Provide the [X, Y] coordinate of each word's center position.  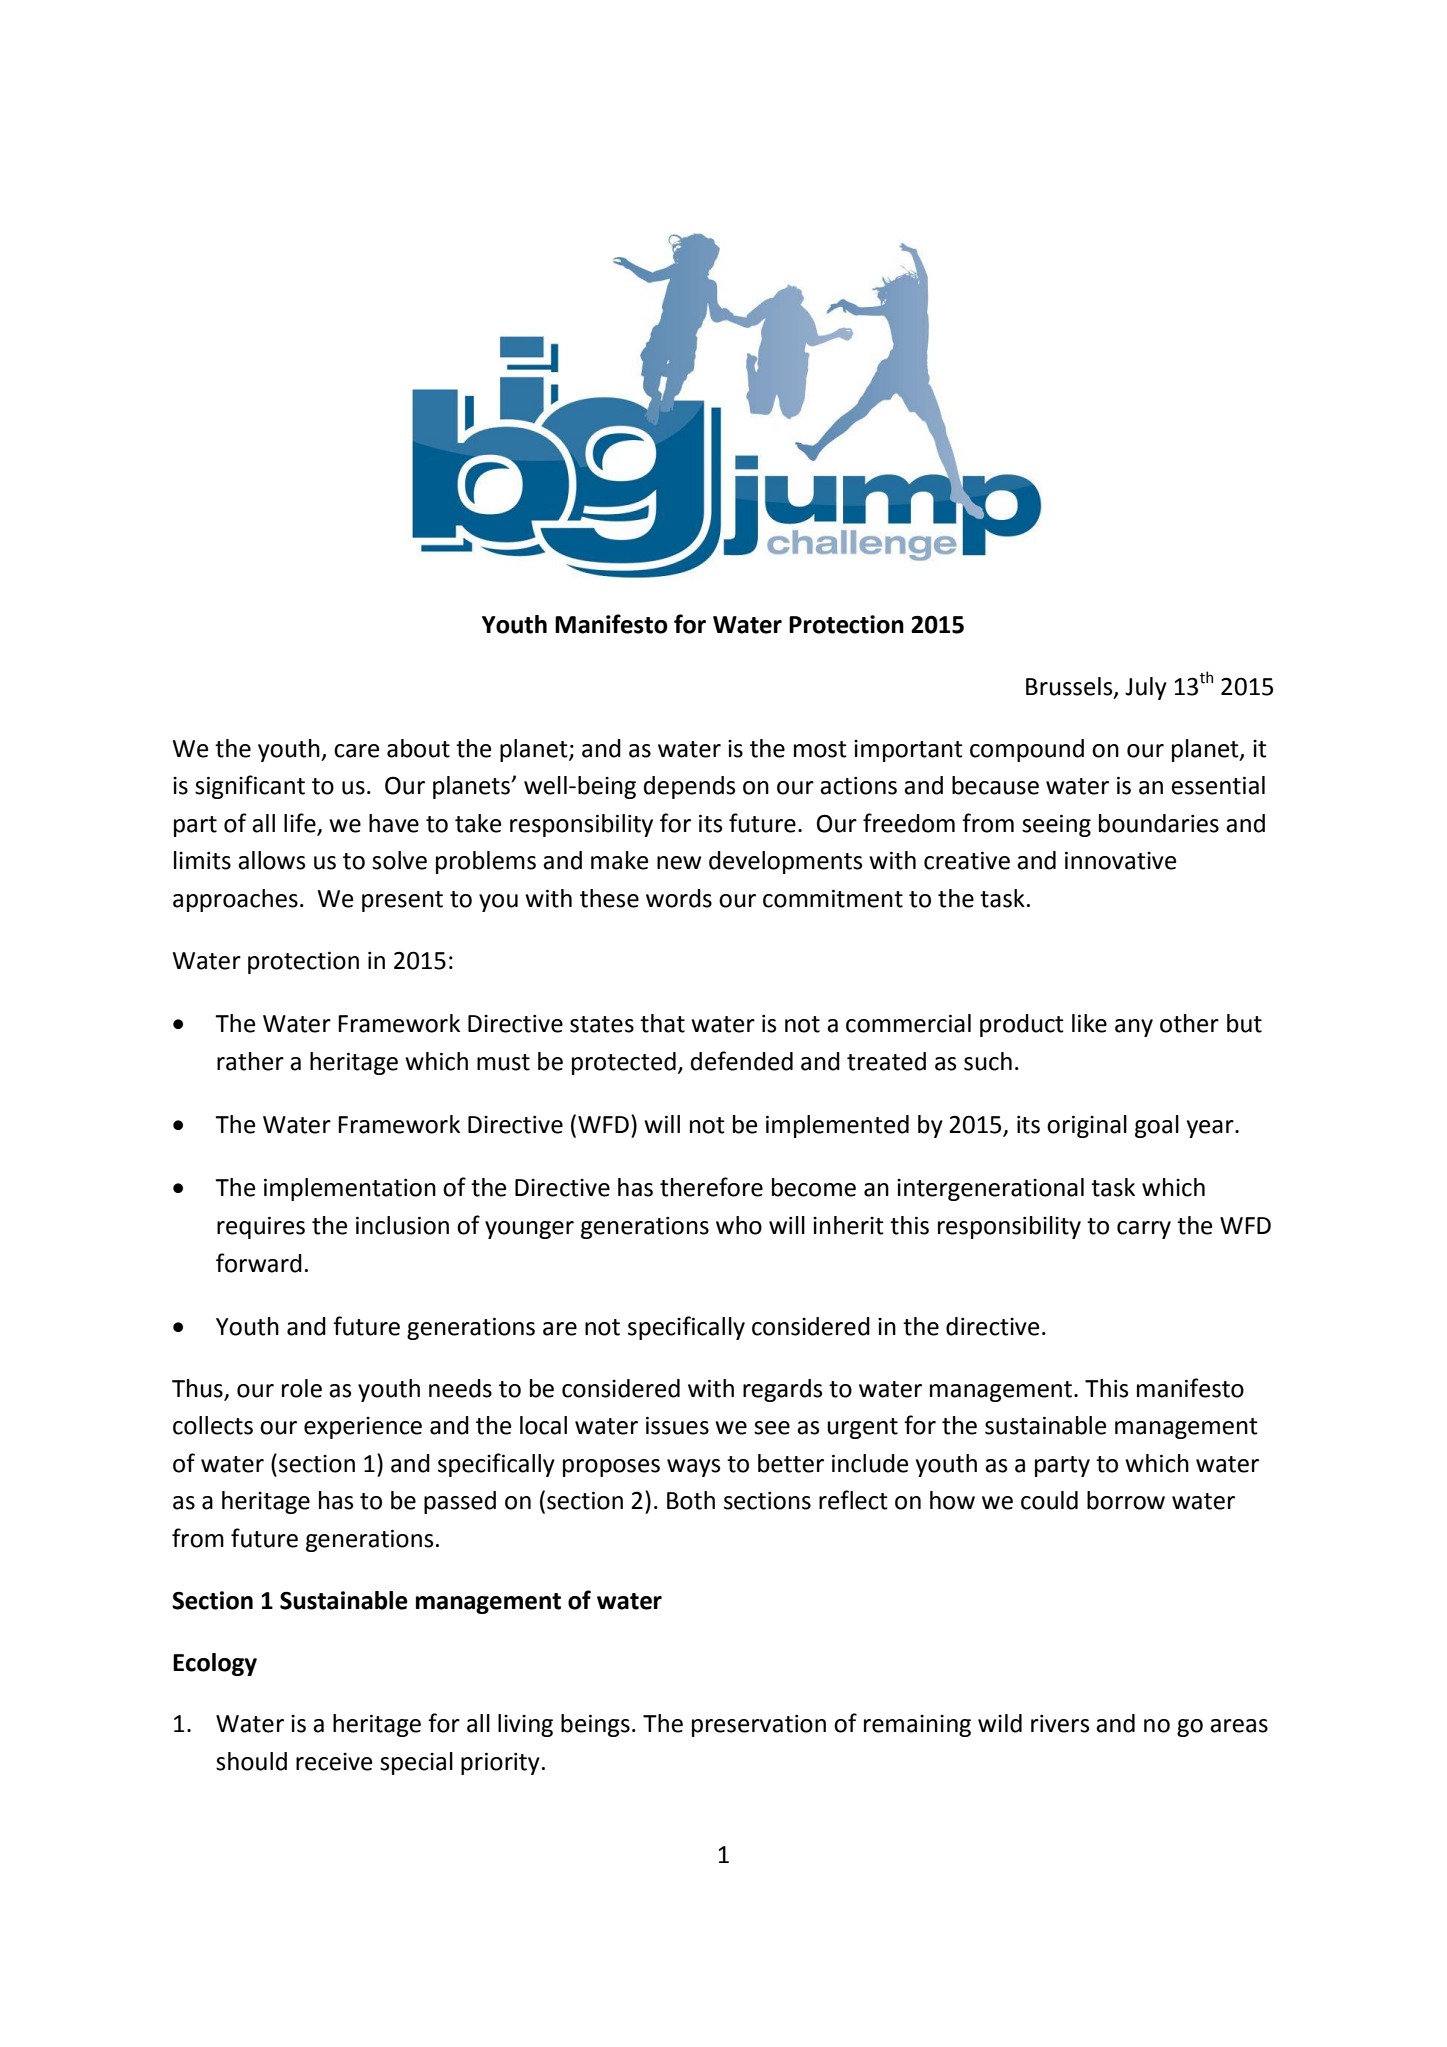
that [662, 1023]
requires [261, 1227]
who [739, 1225]
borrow [1126, 1500]
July [1146, 688]
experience [363, 1428]
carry [1144, 1230]
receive [334, 1762]
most [820, 749]
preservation [759, 1726]
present [402, 901]
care [356, 751]
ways [693, 1468]
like [1089, 1023]
